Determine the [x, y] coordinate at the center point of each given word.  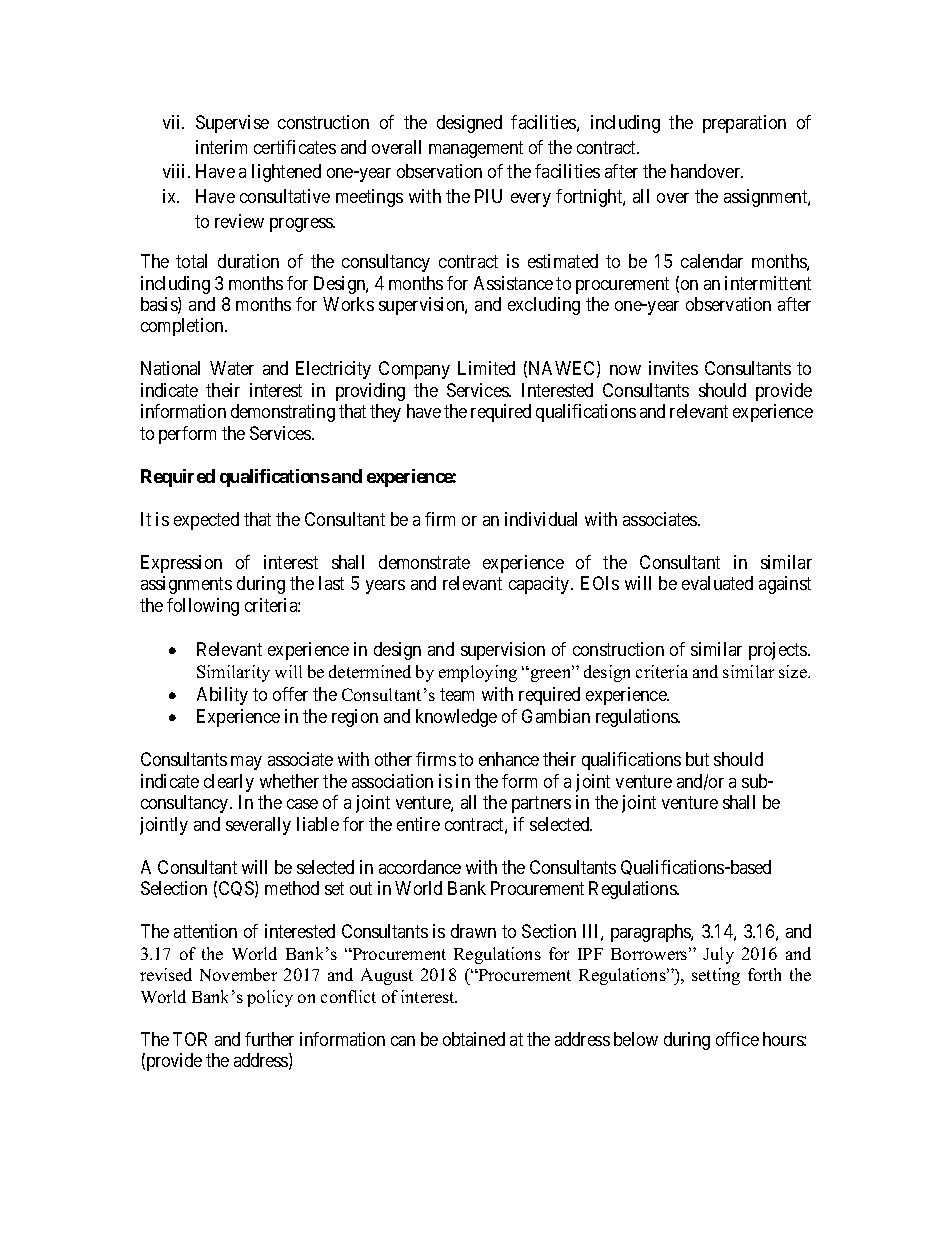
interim [221, 147]
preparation [744, 124]
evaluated [717, 583]
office [737, 1039]
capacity [540, 585]
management [476, 149]
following [203, 607]
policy [270, 998]
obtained [474, 1039]
